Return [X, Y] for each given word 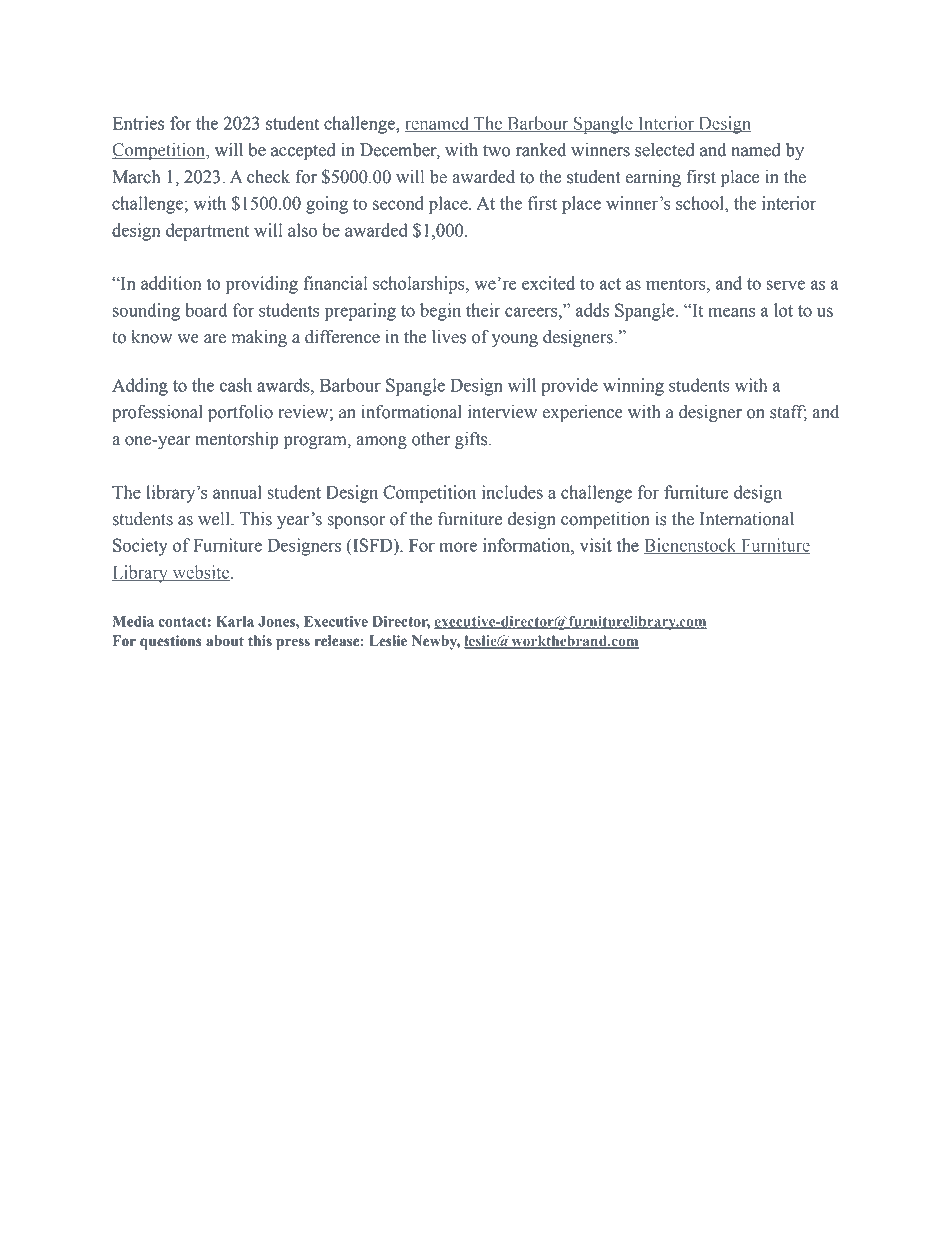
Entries [138, 123]
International [747, 519]
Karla [235, 621]
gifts [472, 440]
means [731, 312]
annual [237, 492]
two [497, 151]
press [293, 644]
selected [665, 150]
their [483, 310]
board [206, 310]
